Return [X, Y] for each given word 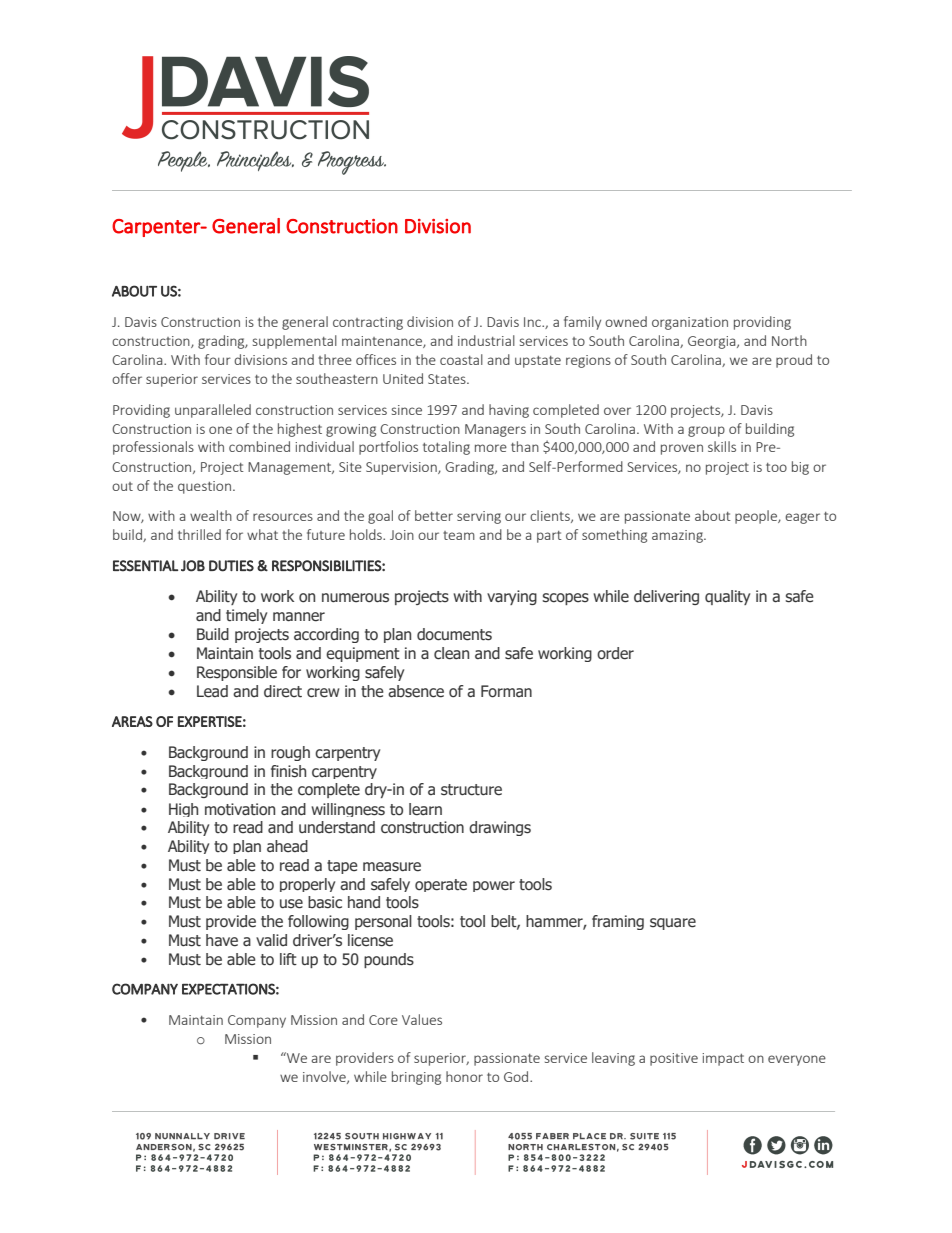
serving [479, 517]
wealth [211, 515]
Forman [506, 691]
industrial [486, 340]
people [757, 517]
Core [383, 1020]
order [615, 653]
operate [441, 885]
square [673, 924]
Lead [212, 691]
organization [690, 323]
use [291, 904]
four [218, 359]
